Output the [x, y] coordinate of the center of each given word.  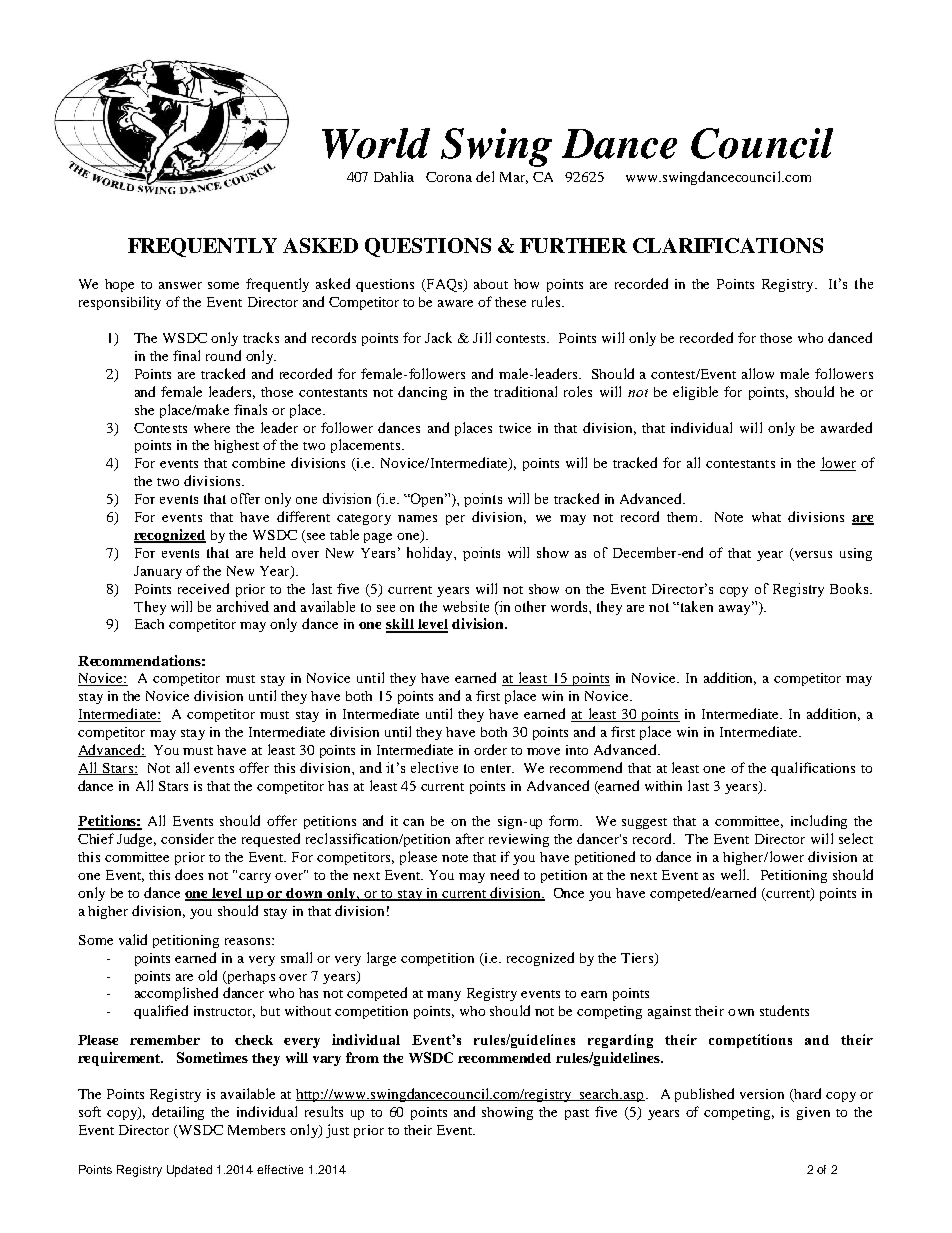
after [470, 838]
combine [258, 463]
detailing [178, 1113]
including [819, 822]
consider [187, 838]
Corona [449, 177]
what [766, 517]
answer [180, 285]
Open [428, 500]
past [577, 1114]
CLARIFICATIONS [728, 245]
